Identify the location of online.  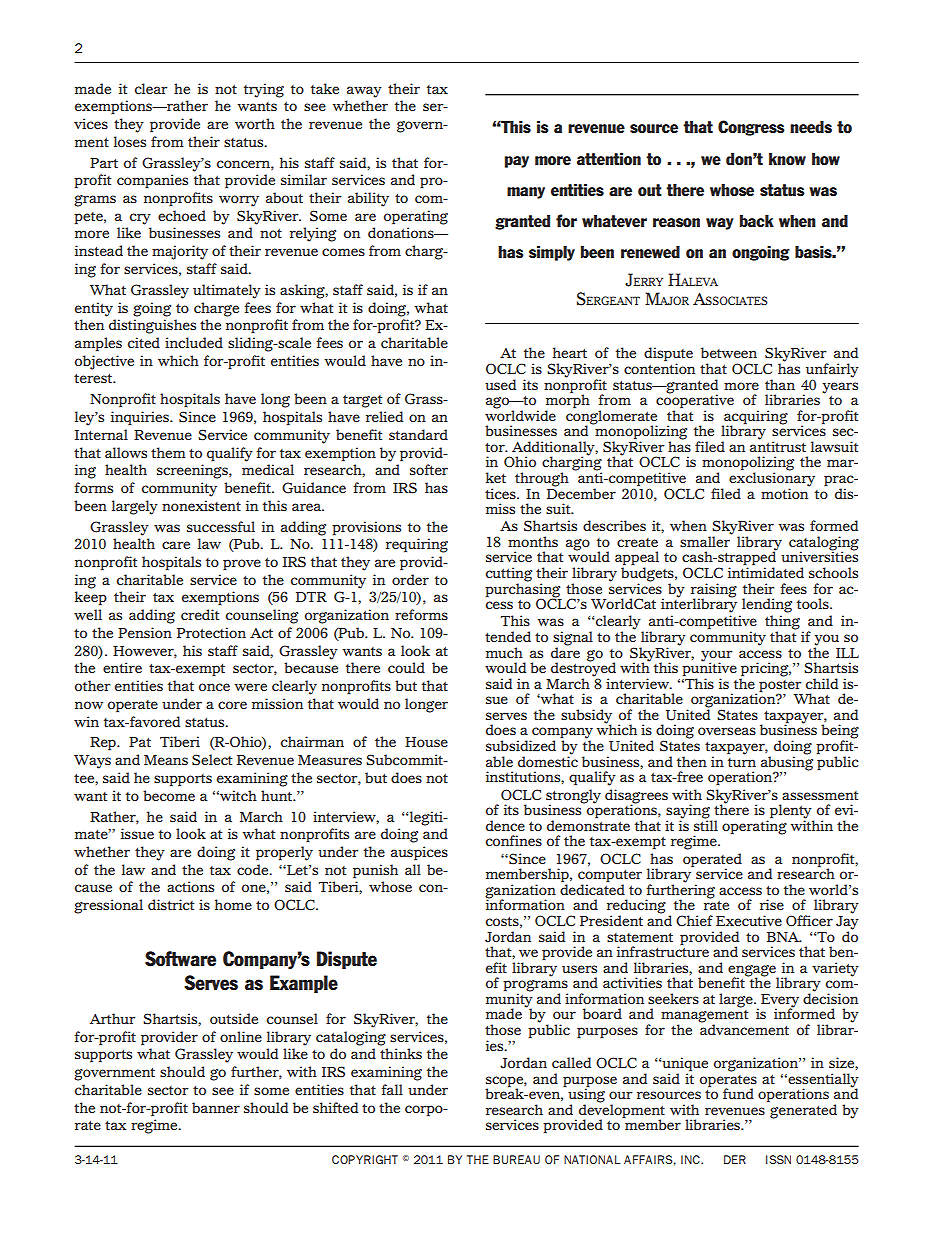
(241, 1036).
